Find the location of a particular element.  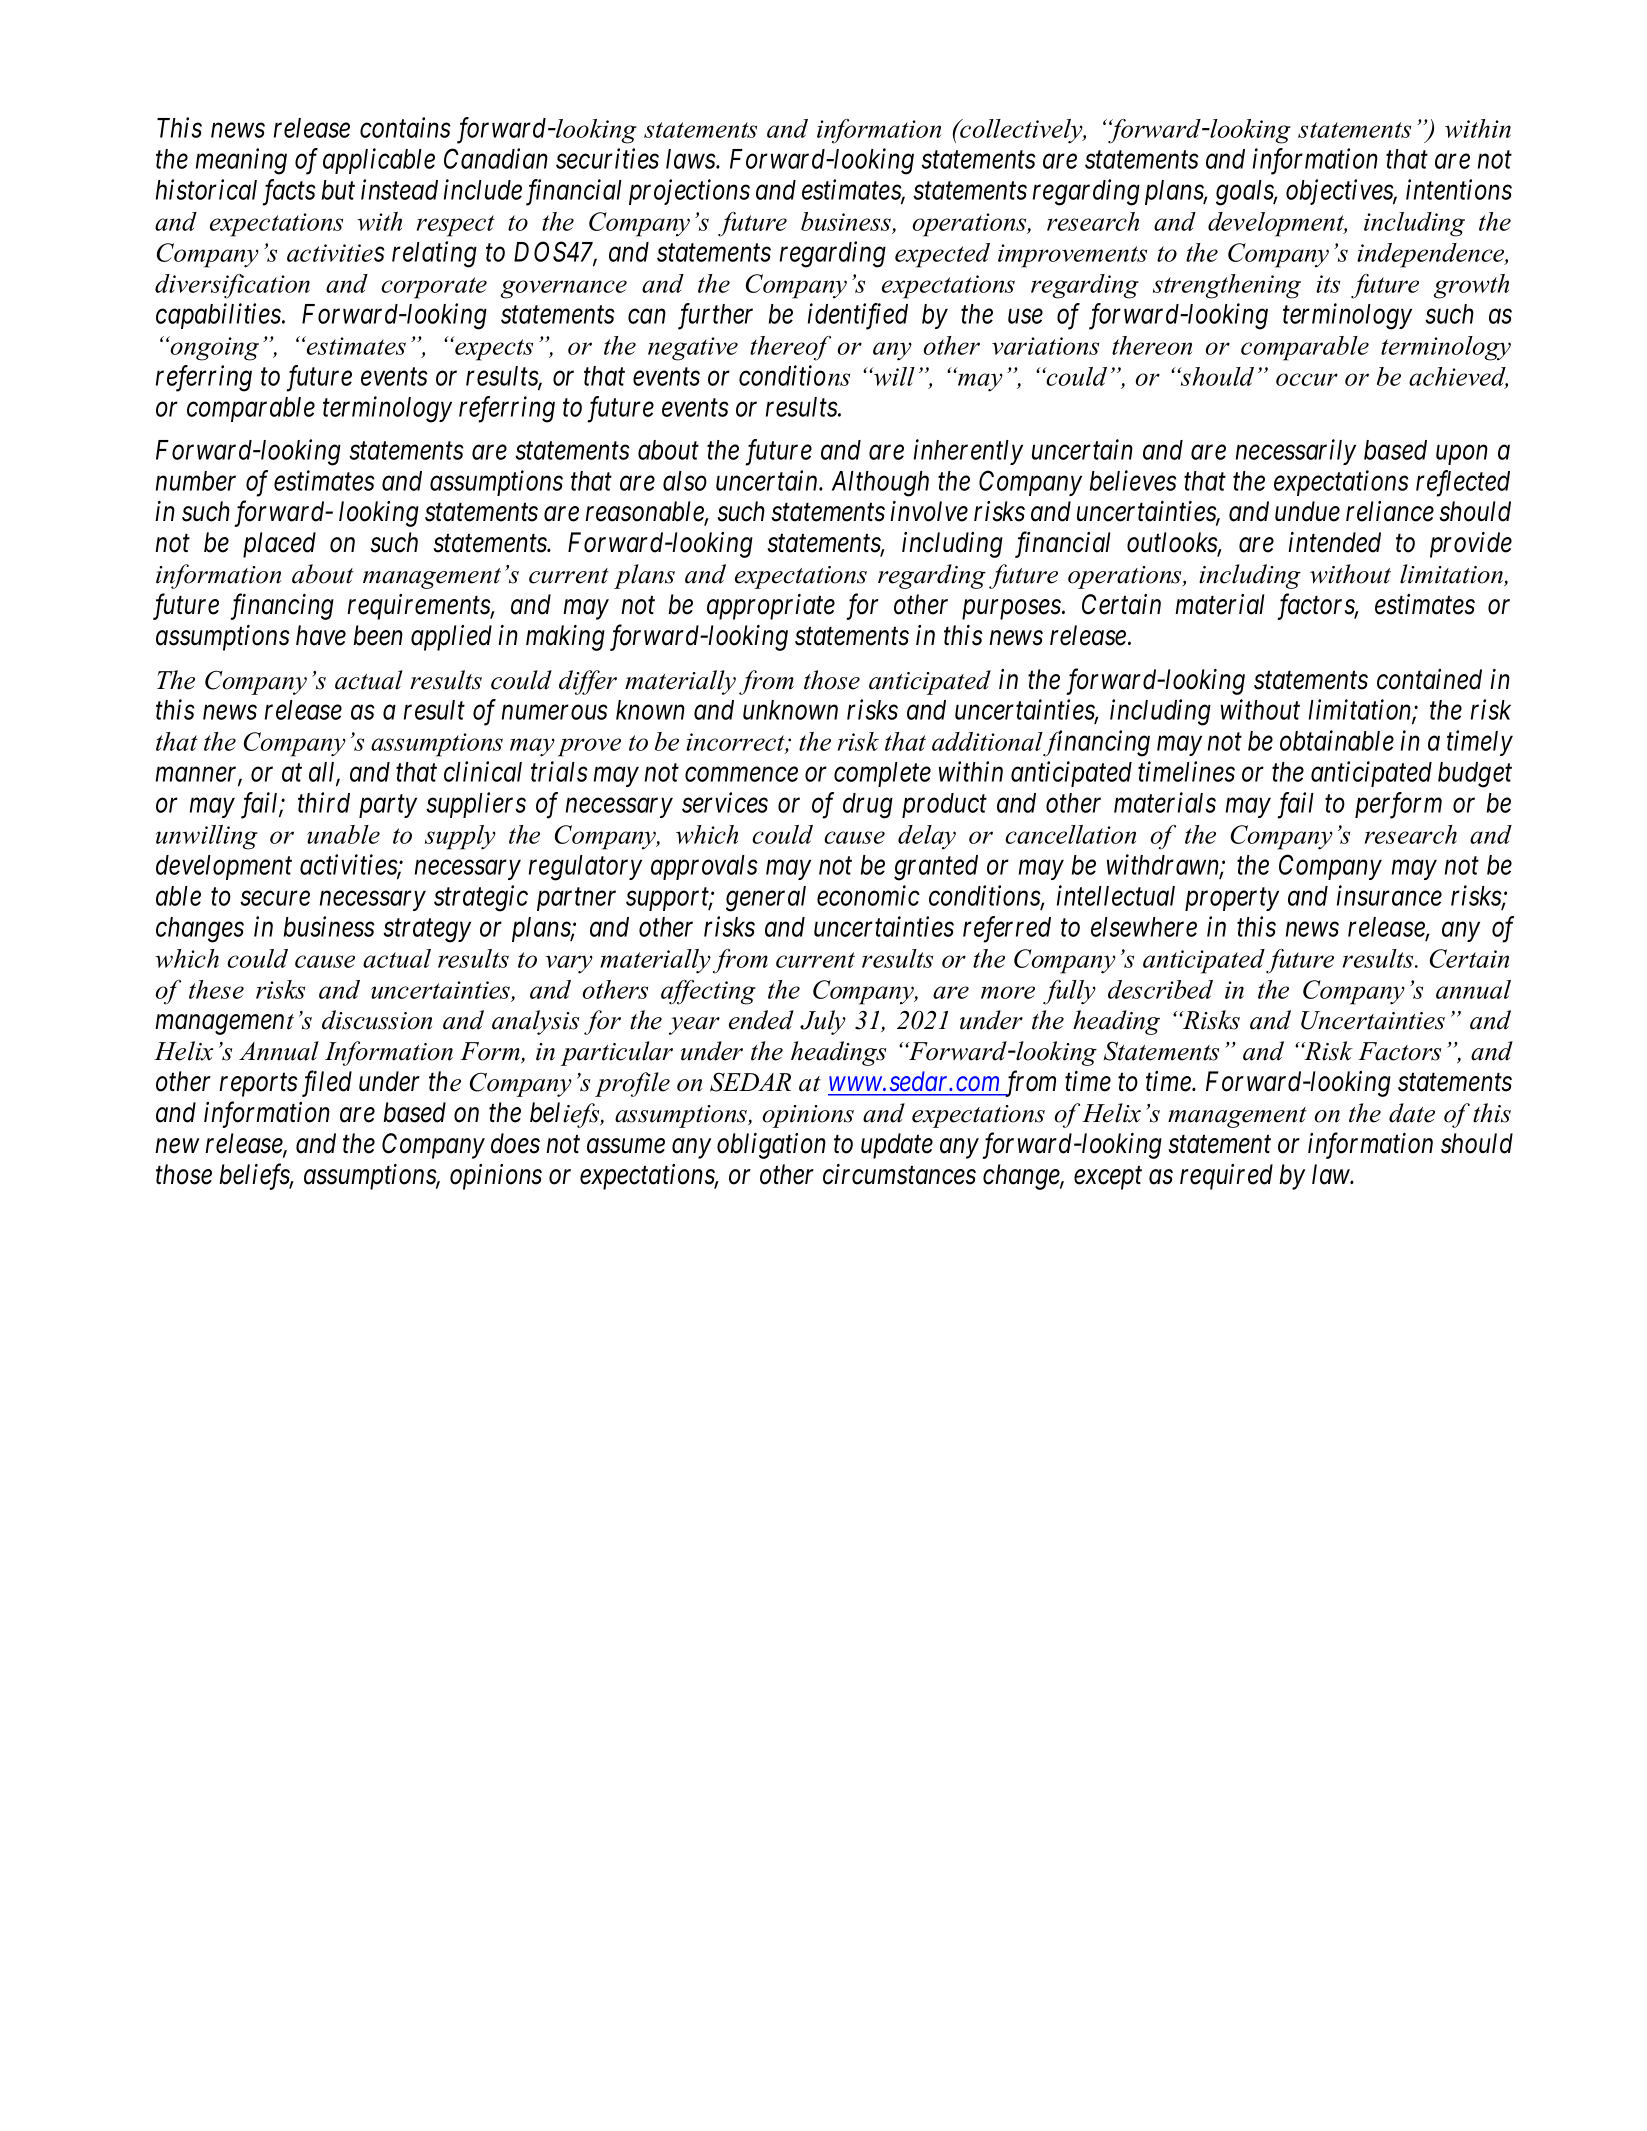

intentions is located at coordinates (1459, 190).
